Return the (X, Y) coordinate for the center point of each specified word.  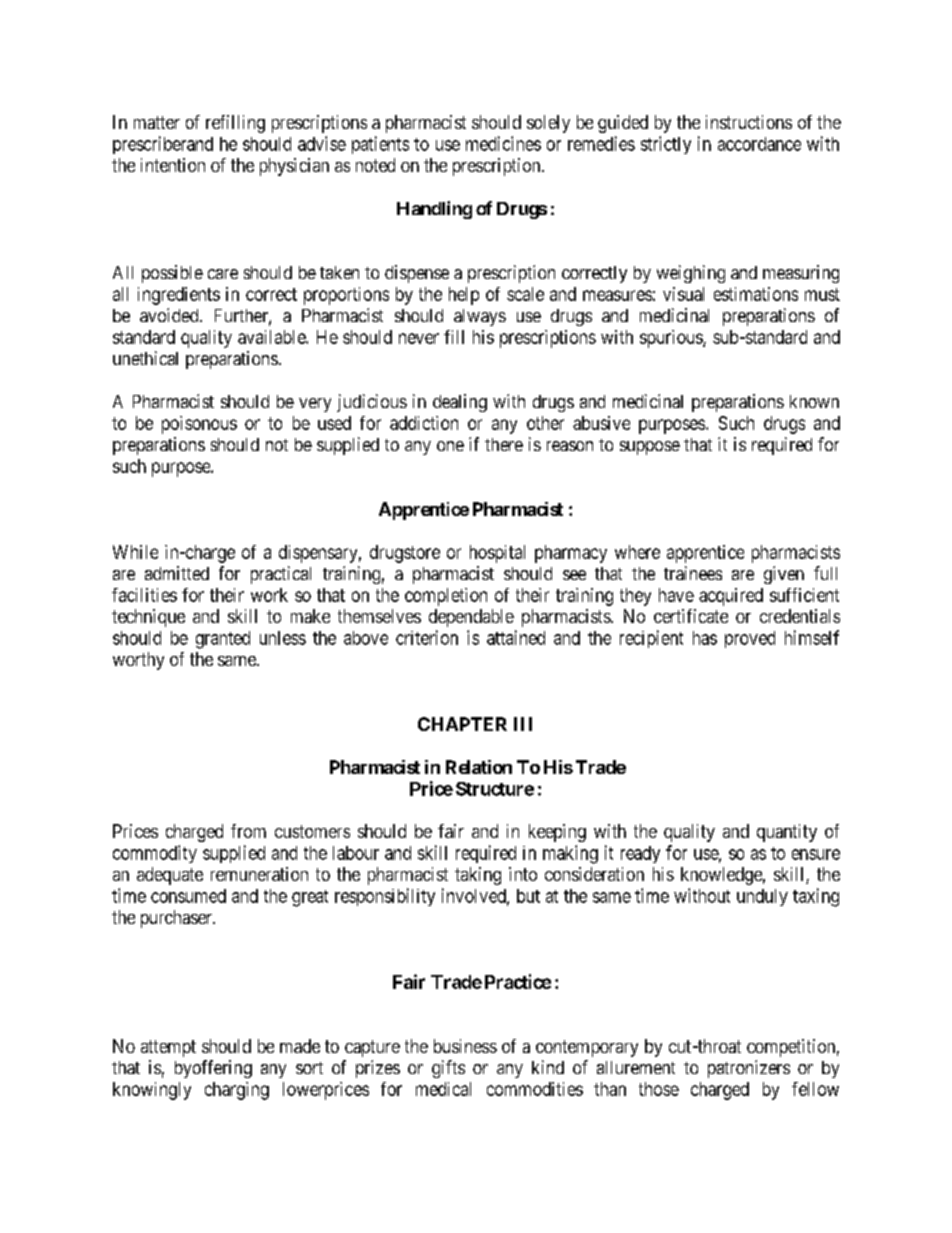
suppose (650, 448)
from (248, 831)
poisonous (199, 425)
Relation (479, 767)
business (465, 1046)
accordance (759, 144)
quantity (787, 833)
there (504, 444)
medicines (503, 143)
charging (237, 1091)
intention (173, 165)
